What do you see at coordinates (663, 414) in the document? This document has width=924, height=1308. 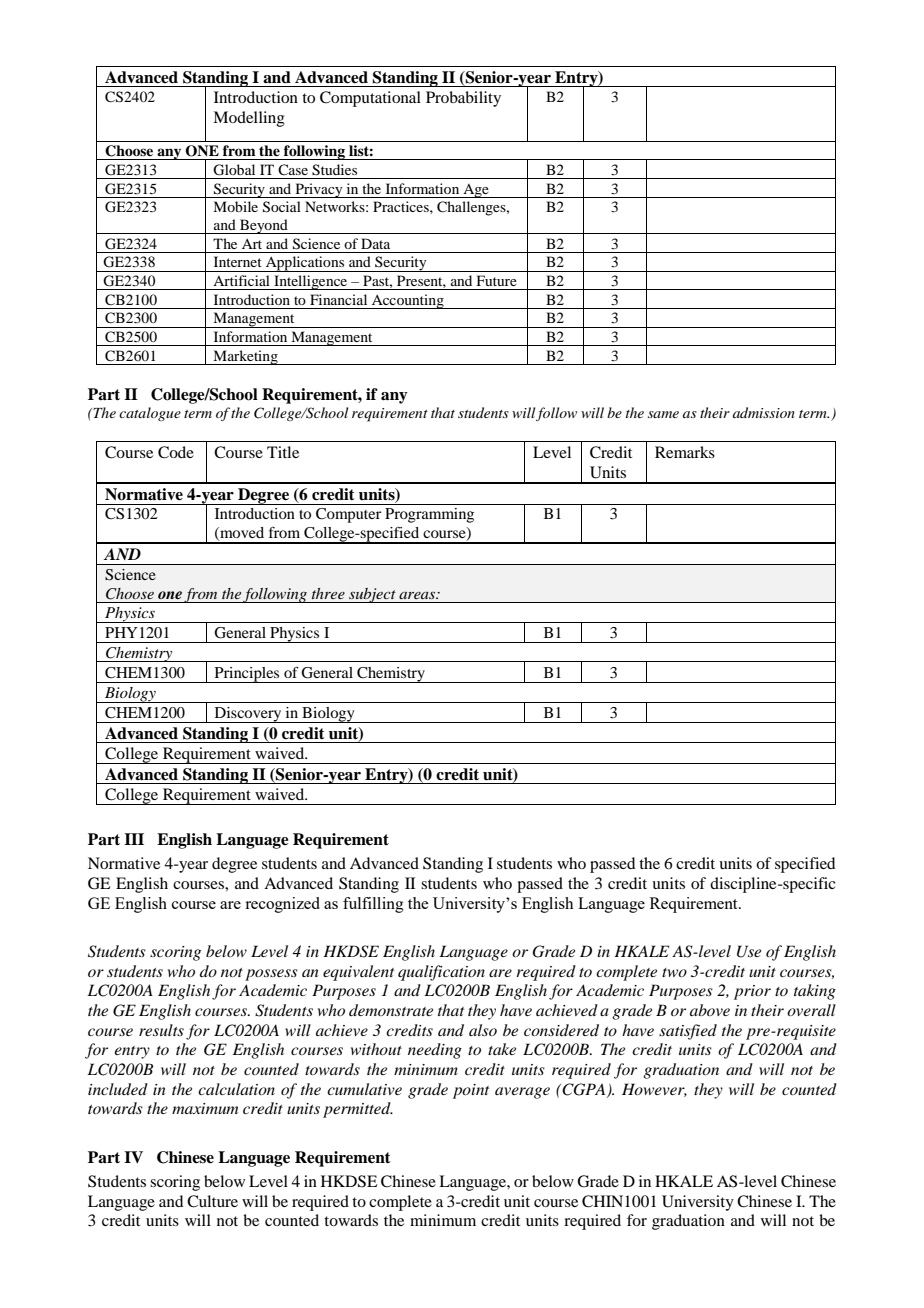 I see `same` at bounding box center [663, 414].
